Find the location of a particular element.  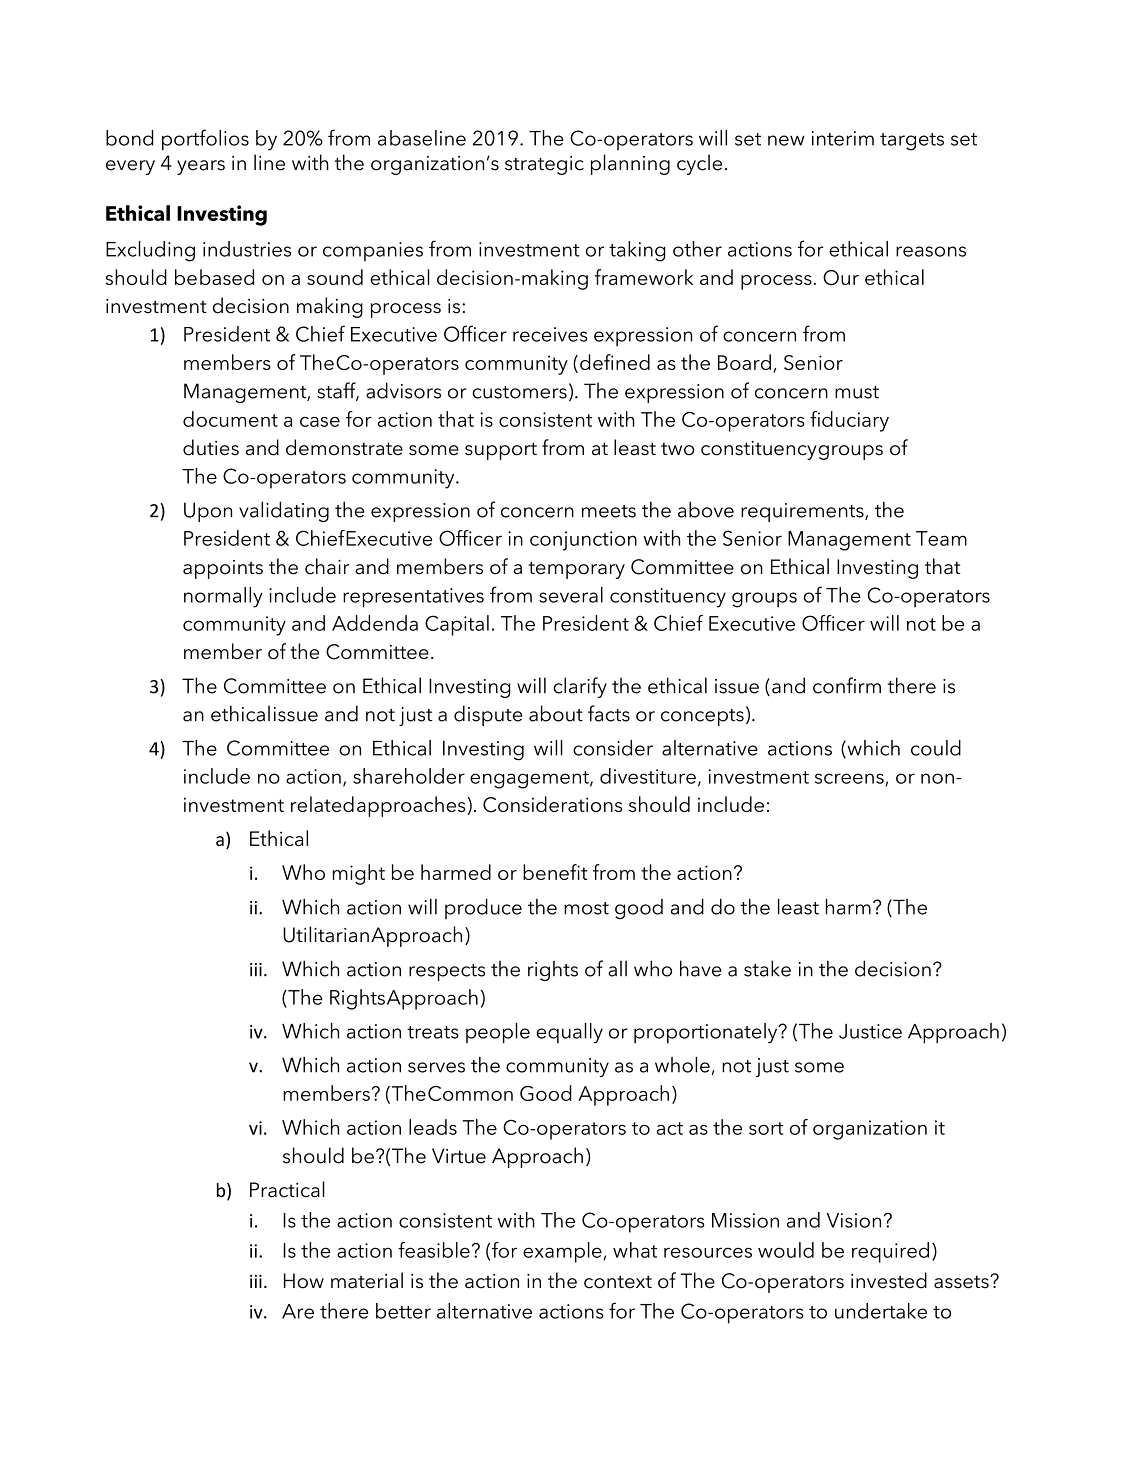

normally is located at coordinates (223, 597).
